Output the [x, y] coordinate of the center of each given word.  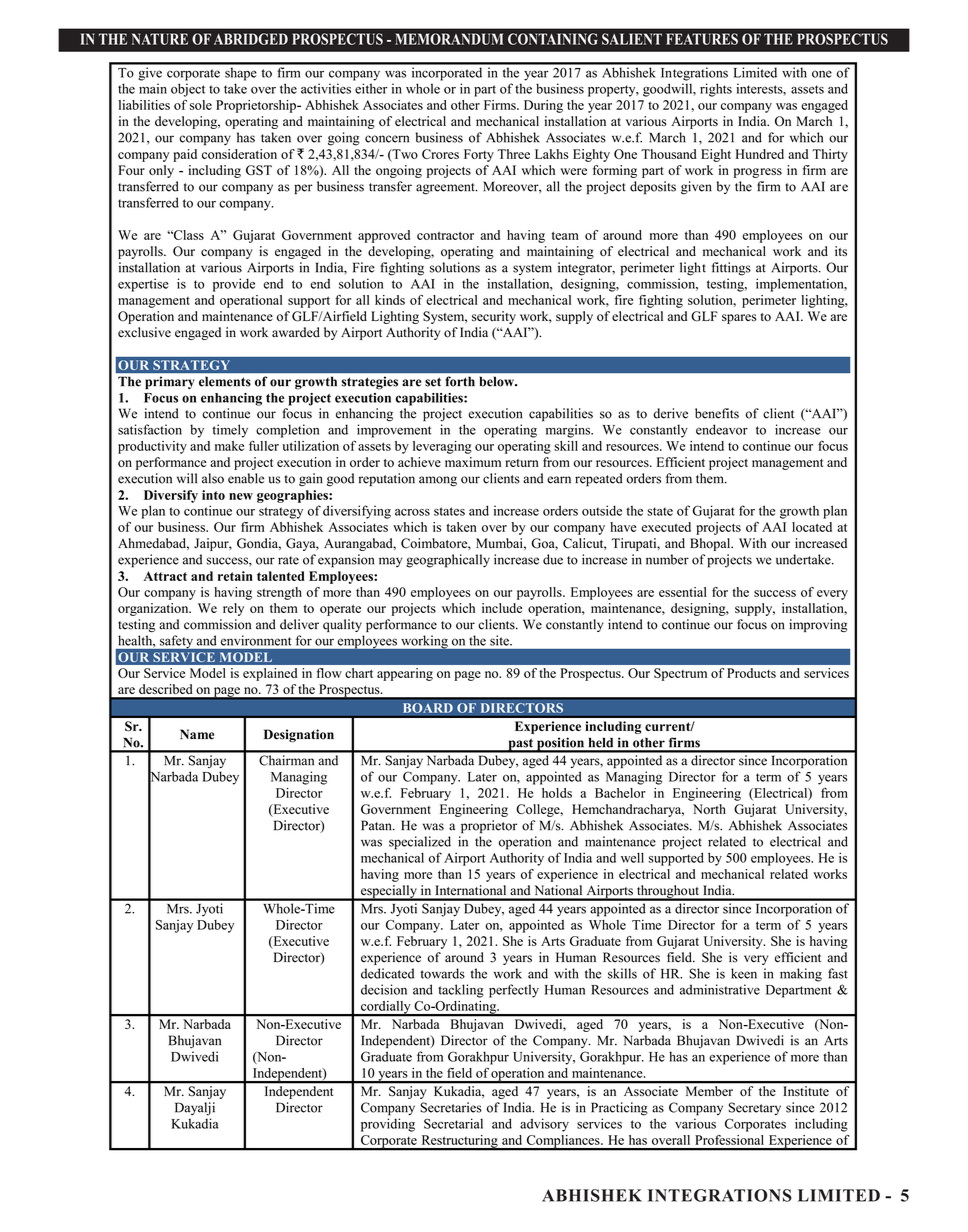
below [498, 382]
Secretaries [451, 1107]
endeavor [722, 429]
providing [388, 1125]
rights [716, 90]
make [229, 446]
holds [557, 793]
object [188, 90]
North [709, 809]
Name [197, 734]
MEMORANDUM [449, 39]
